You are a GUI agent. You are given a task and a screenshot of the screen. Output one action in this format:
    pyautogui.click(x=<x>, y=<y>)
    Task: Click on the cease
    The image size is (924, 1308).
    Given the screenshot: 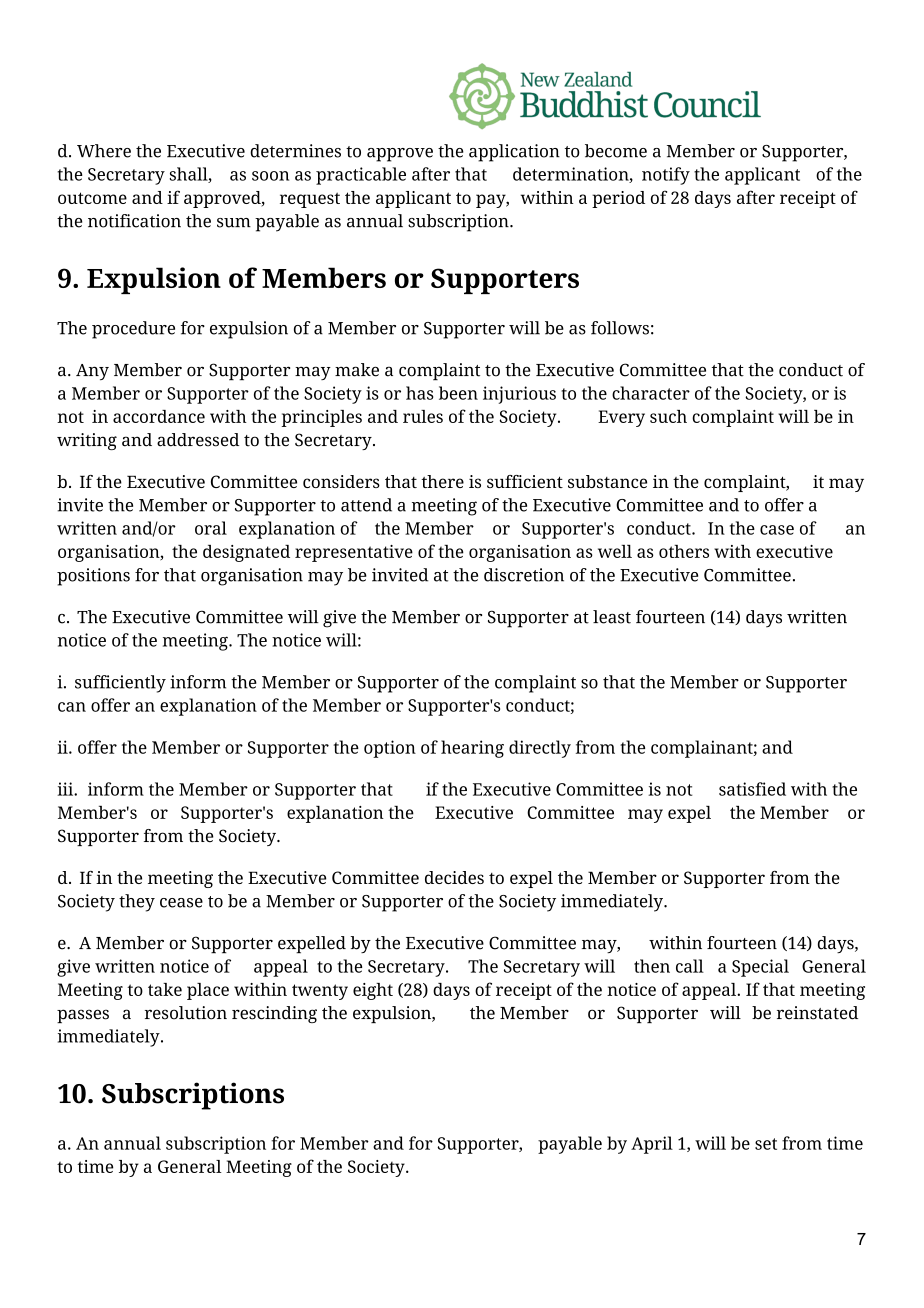 What is the action you would take?
    pyautogui.click(x=181, y=903)
